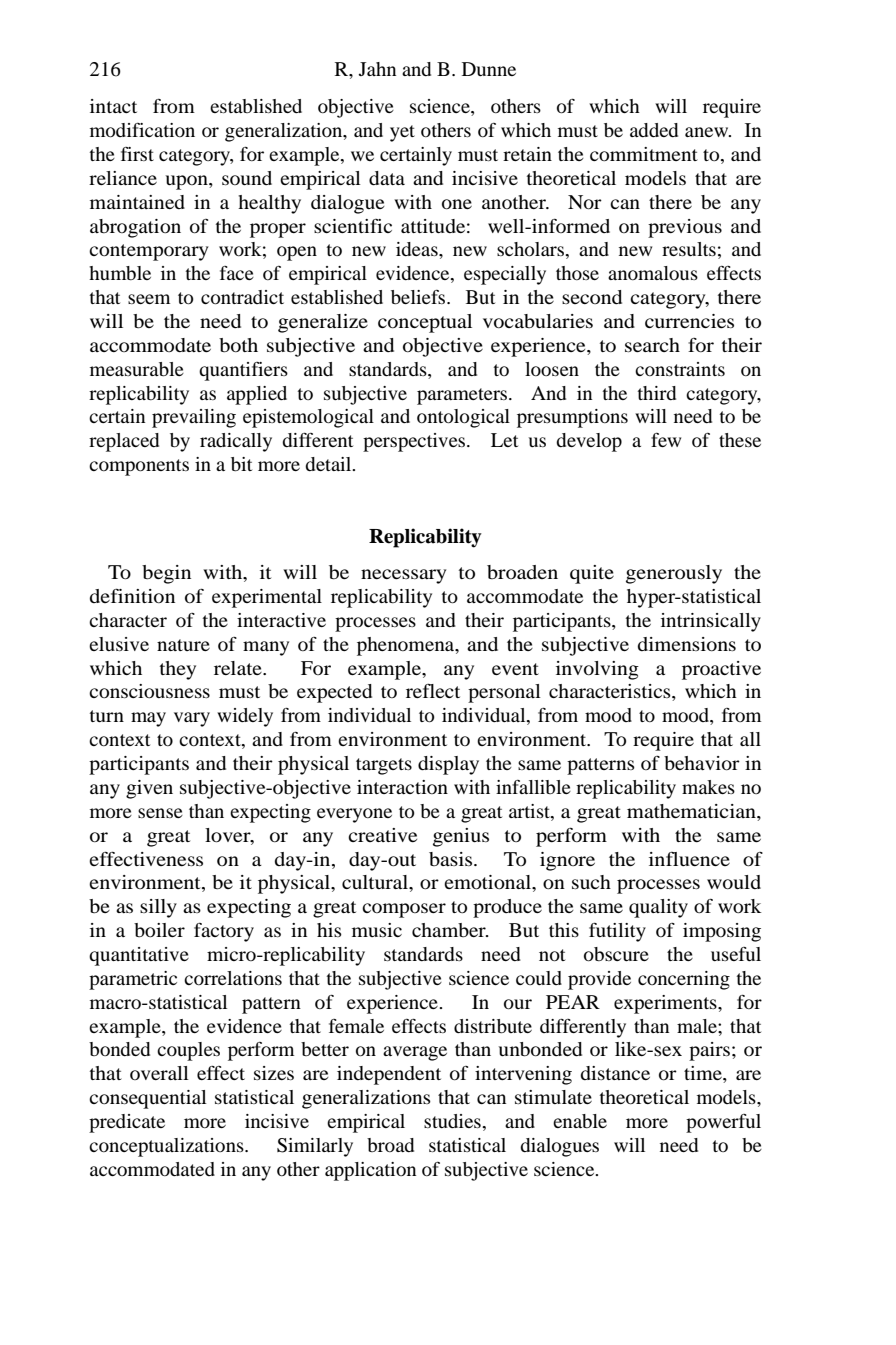  Describe the element at coordinates (148, 1099) in the image. I see `consequential` at that location.
